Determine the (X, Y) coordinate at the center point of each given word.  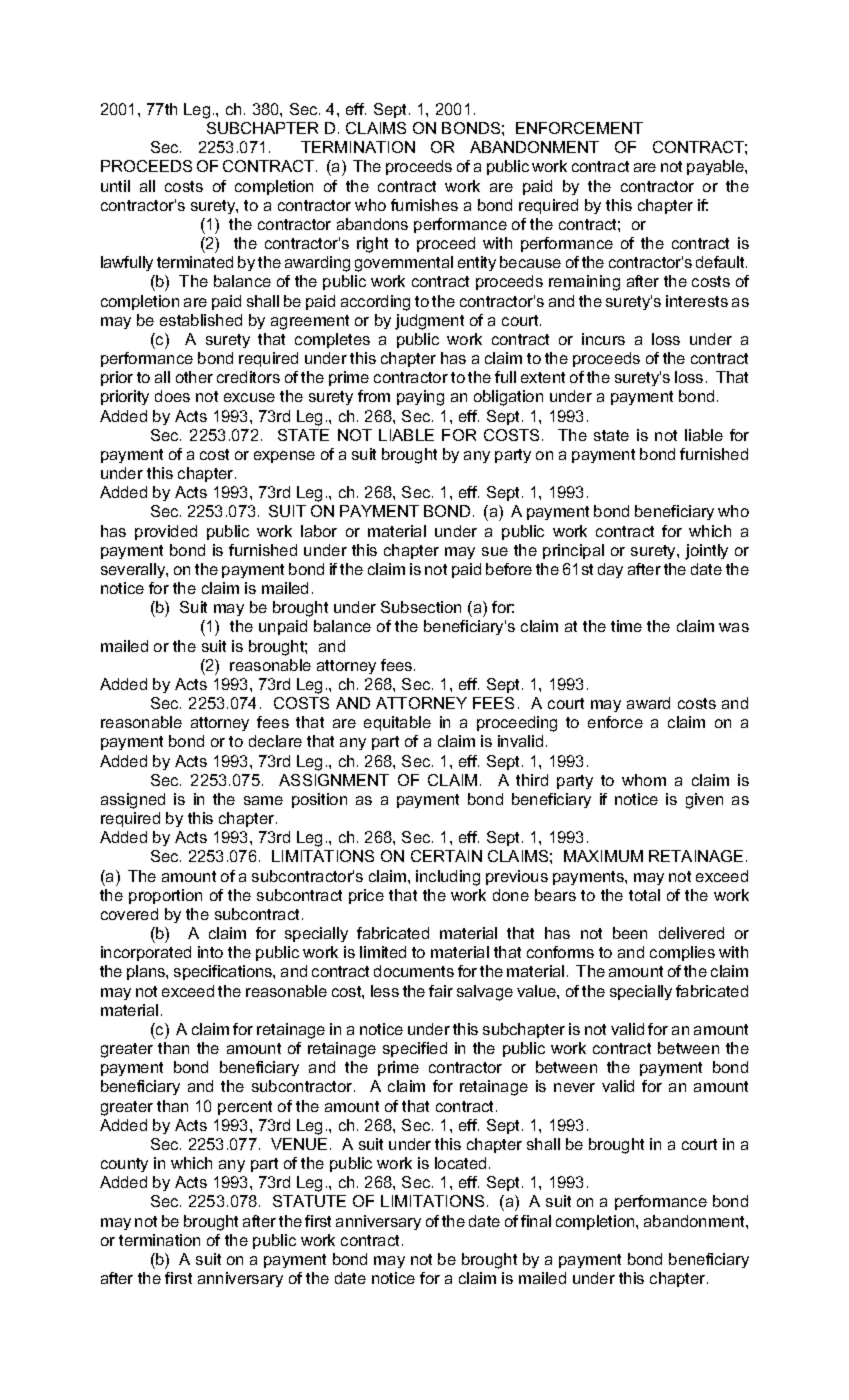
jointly (706, 552)
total (644, 895)
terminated (195, 262)
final (536, 1221)
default (721, 262)
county (124, 1165)
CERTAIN (446, 856)
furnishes (424, 205)
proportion (165, 896)
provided (166, 532)
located (460, 1163)
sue (495, 551)
